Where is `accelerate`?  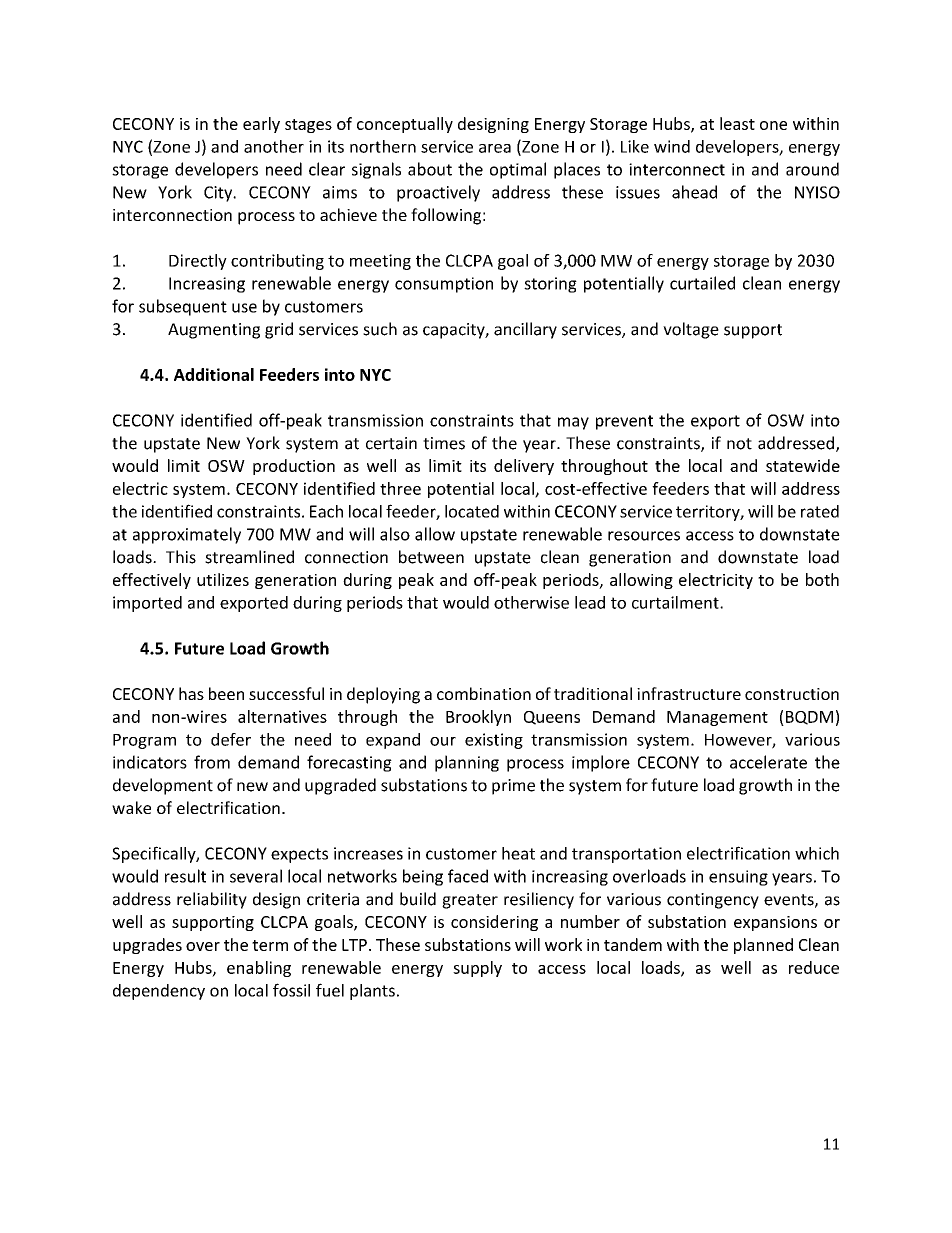
accelerate is located at coordinates (768, 762).
